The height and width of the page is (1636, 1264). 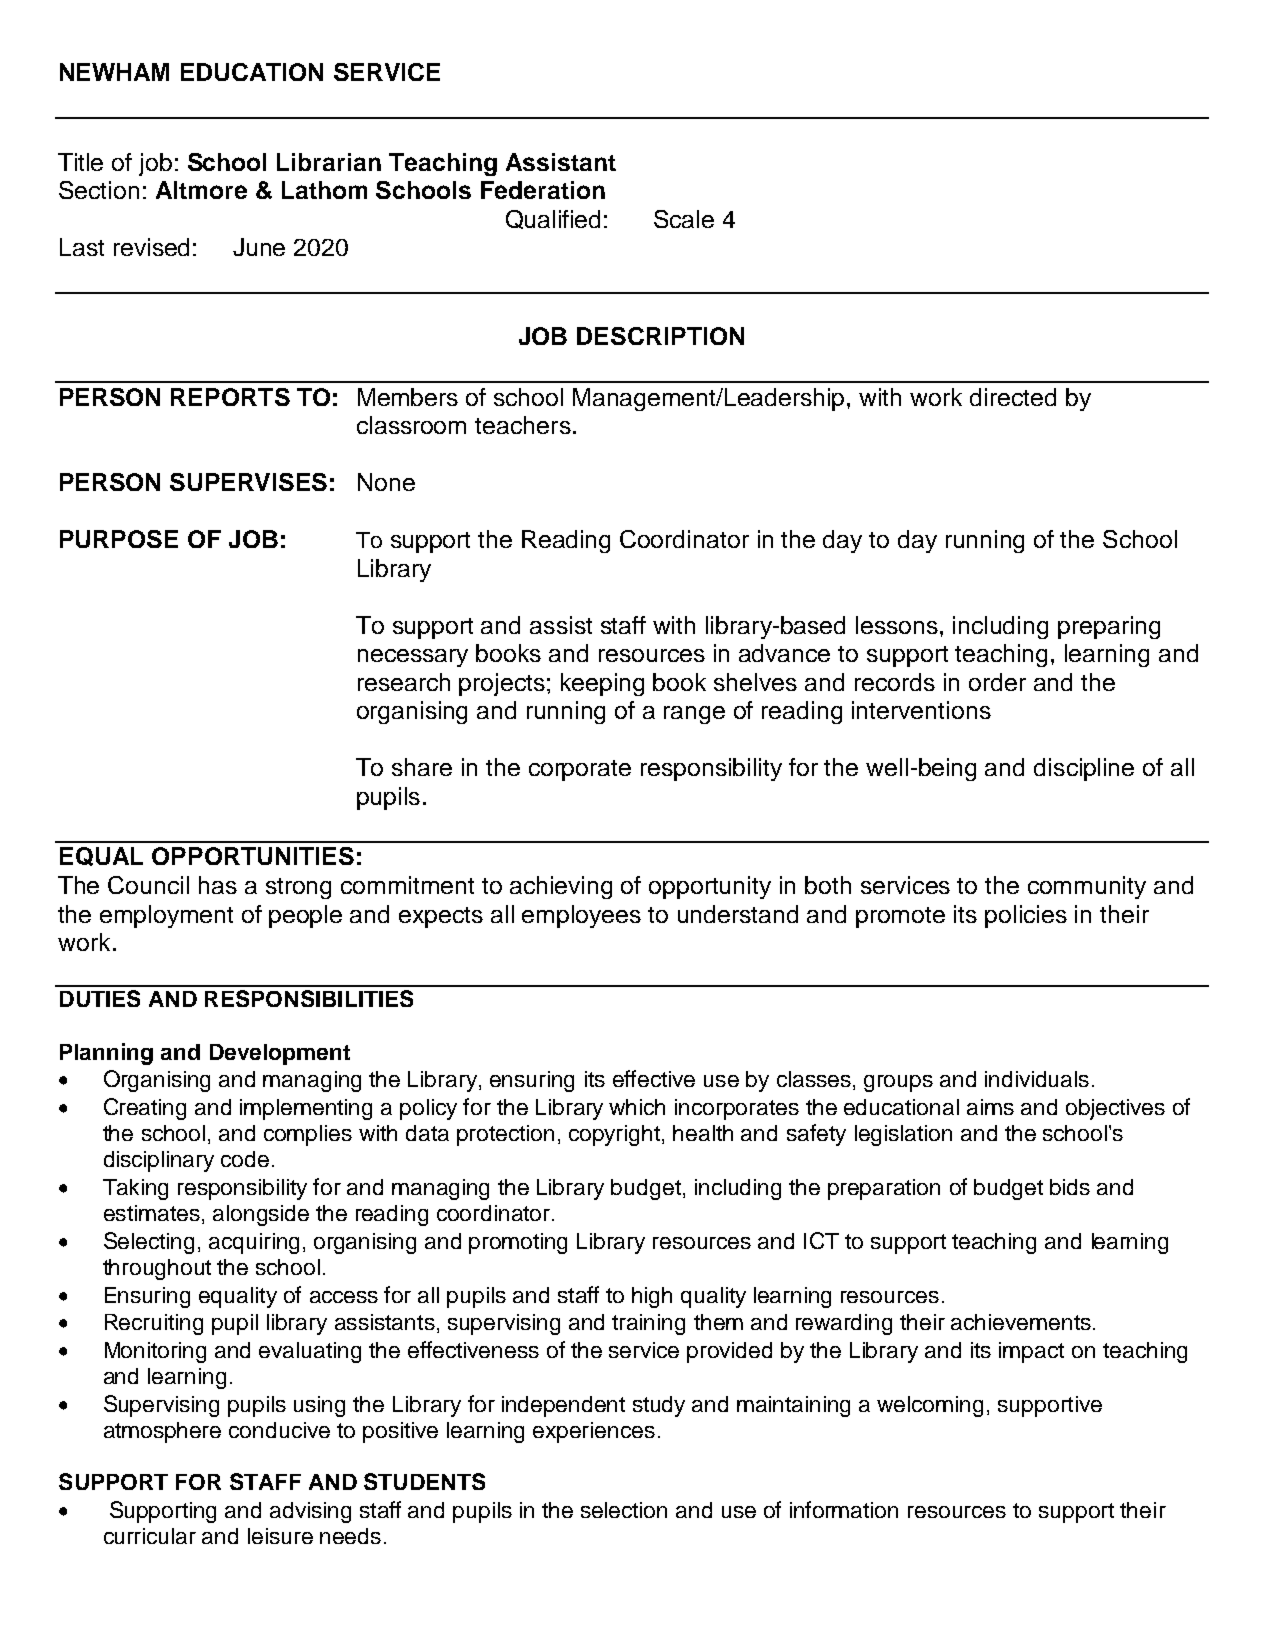 What do you see at coordinates (151, 247) in the page?
I see `revised` at bounding box center [151, 247].
